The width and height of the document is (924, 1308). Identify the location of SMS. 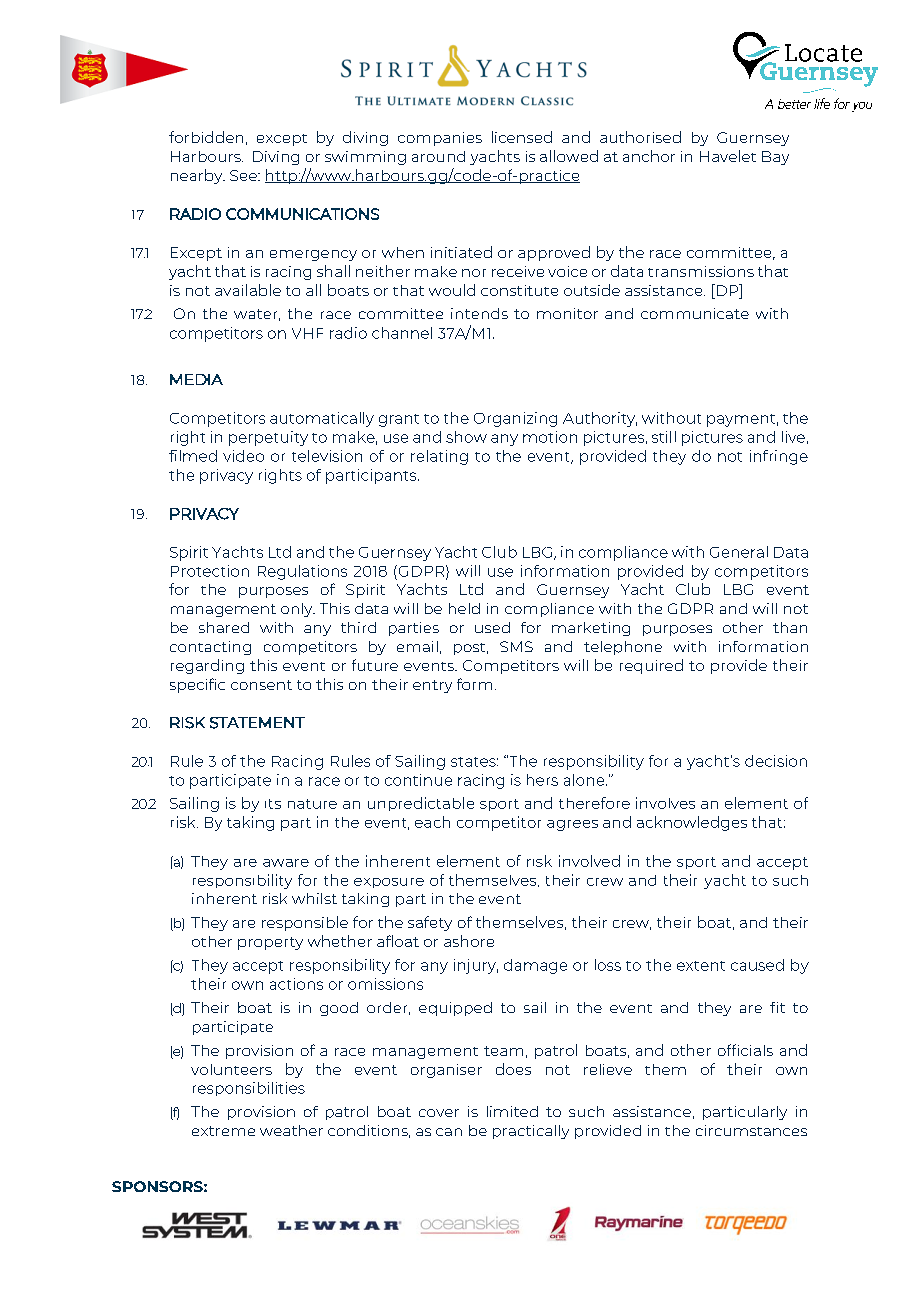
(516, 646).
